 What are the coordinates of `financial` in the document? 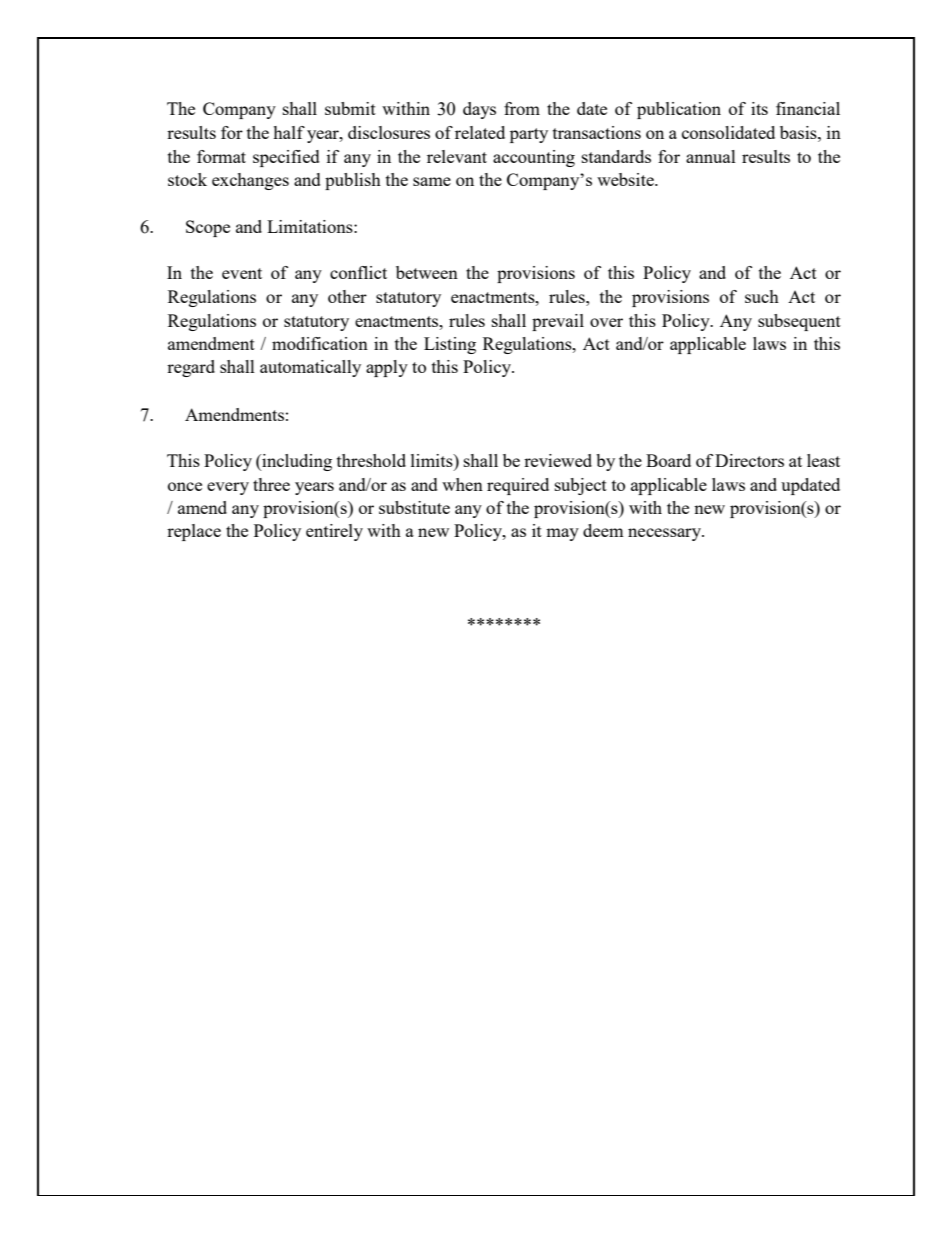 It's located at (808, 108).
